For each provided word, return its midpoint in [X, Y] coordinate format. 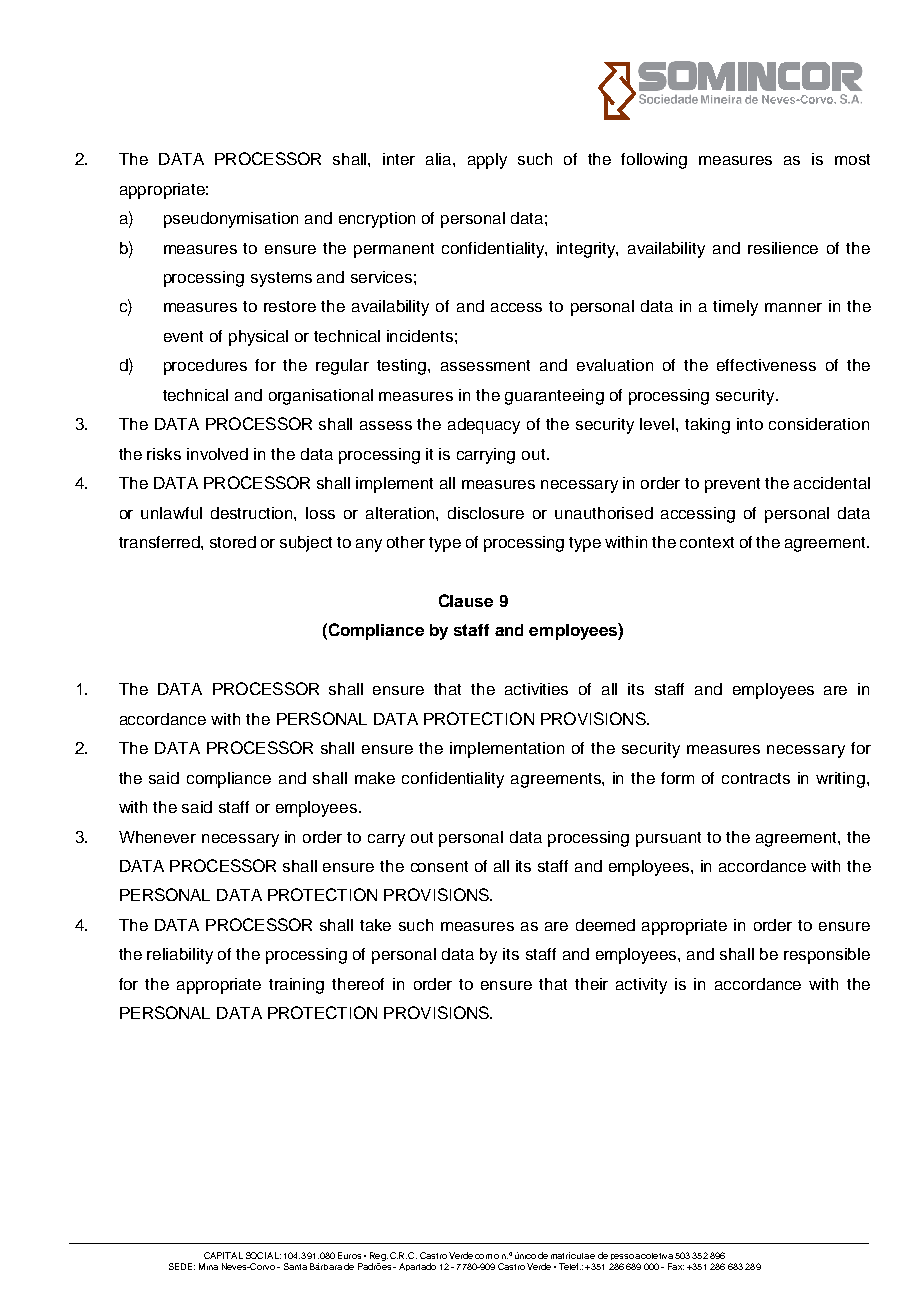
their [591, 984]
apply [487, 161]
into [750, 424]
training [296, 986]
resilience [783, 248]
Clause [466, 600]
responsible [827, 956]
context [707, 542]
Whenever [157, 837]
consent [439, 866]
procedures [205, 367]
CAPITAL [223, 1255]
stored [233, 542]
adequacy [484, 426]
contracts [756, 778]
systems [281, 279]
